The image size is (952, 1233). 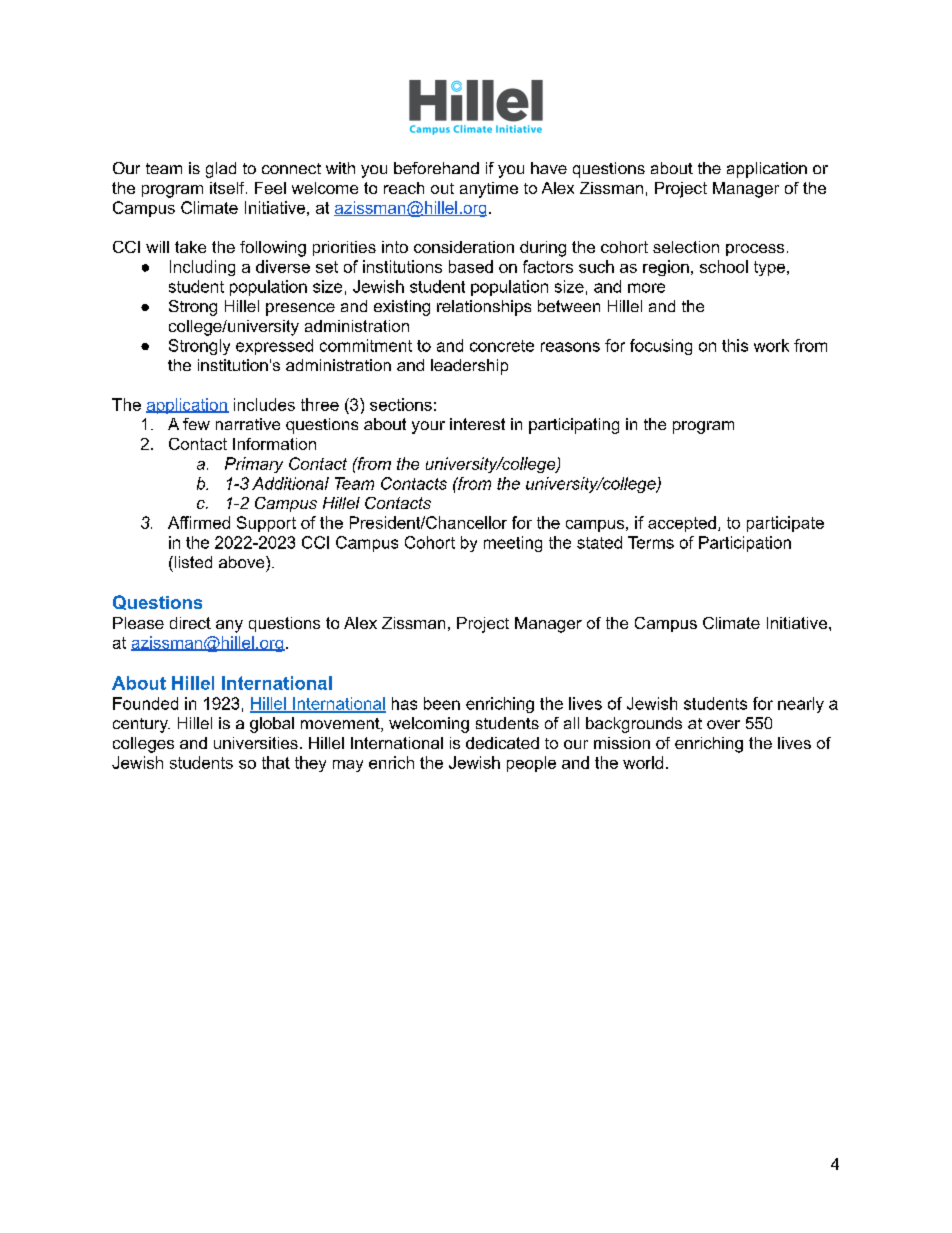 What do you see at coordinates (686, 247) in the screenshot?
I see `selection` at bounding box center [686, 247].
